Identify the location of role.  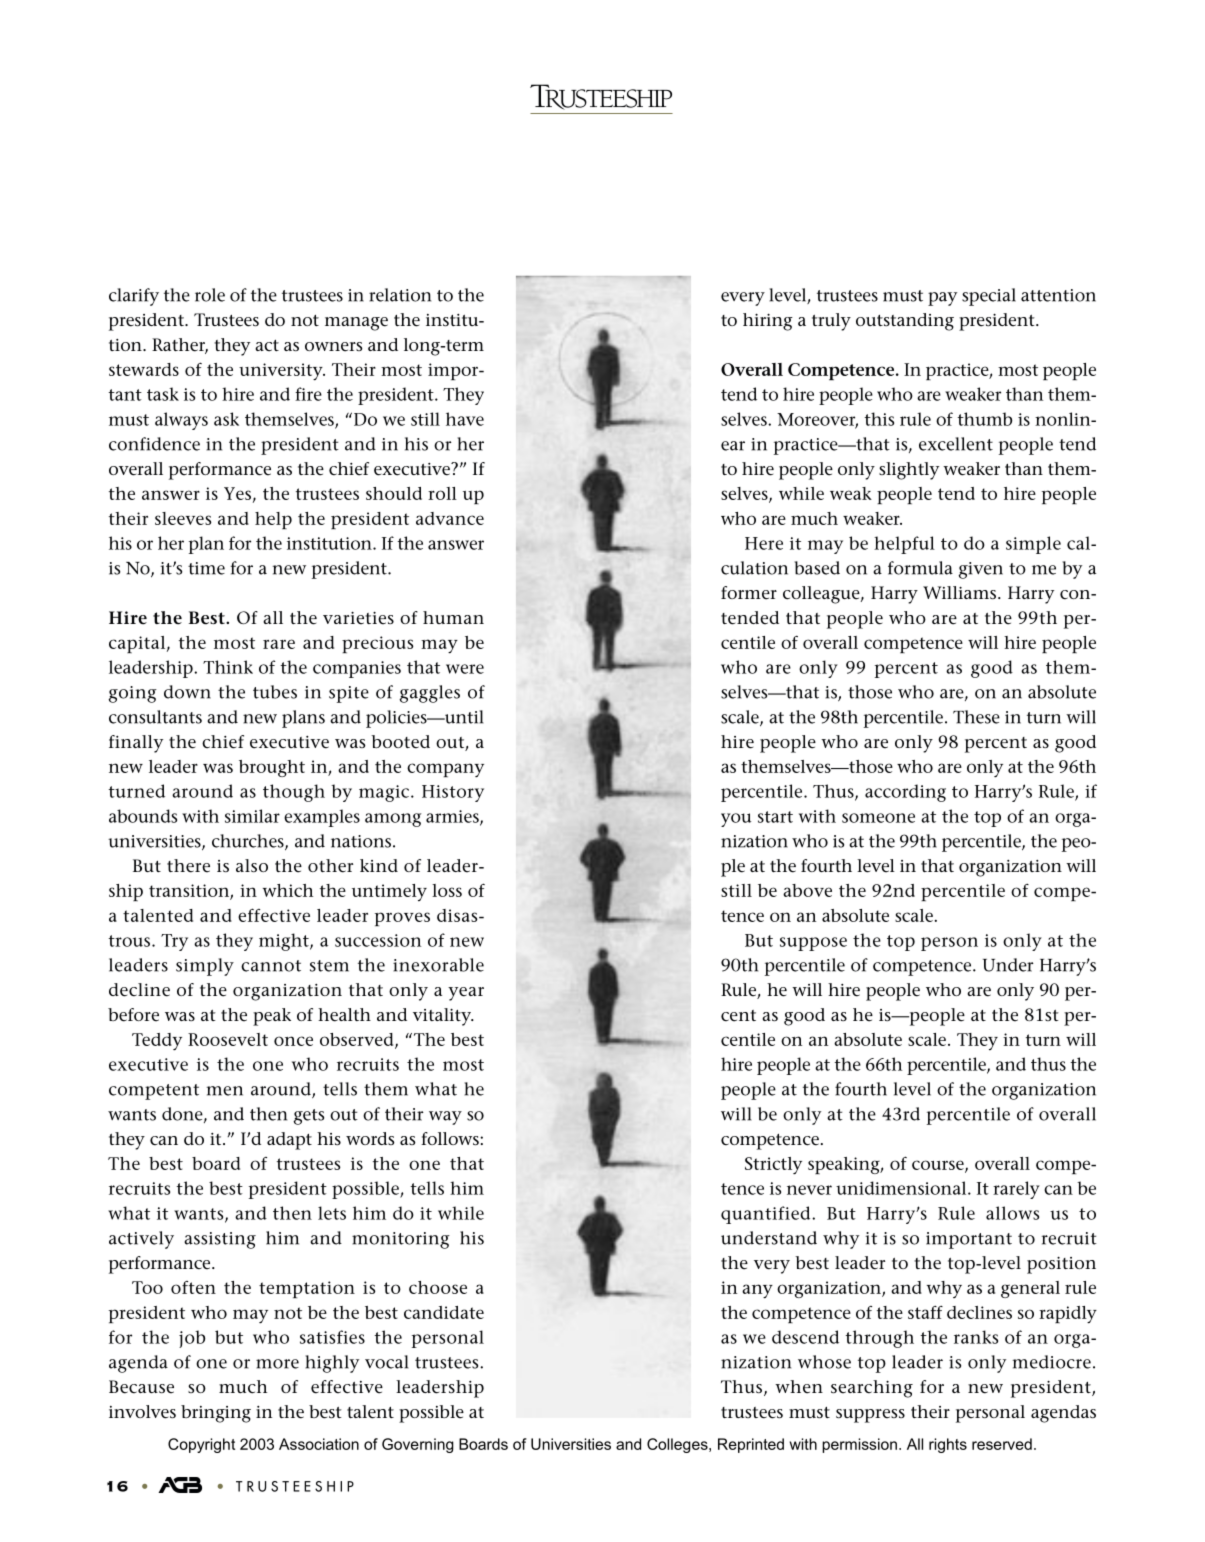
(210, 295).
